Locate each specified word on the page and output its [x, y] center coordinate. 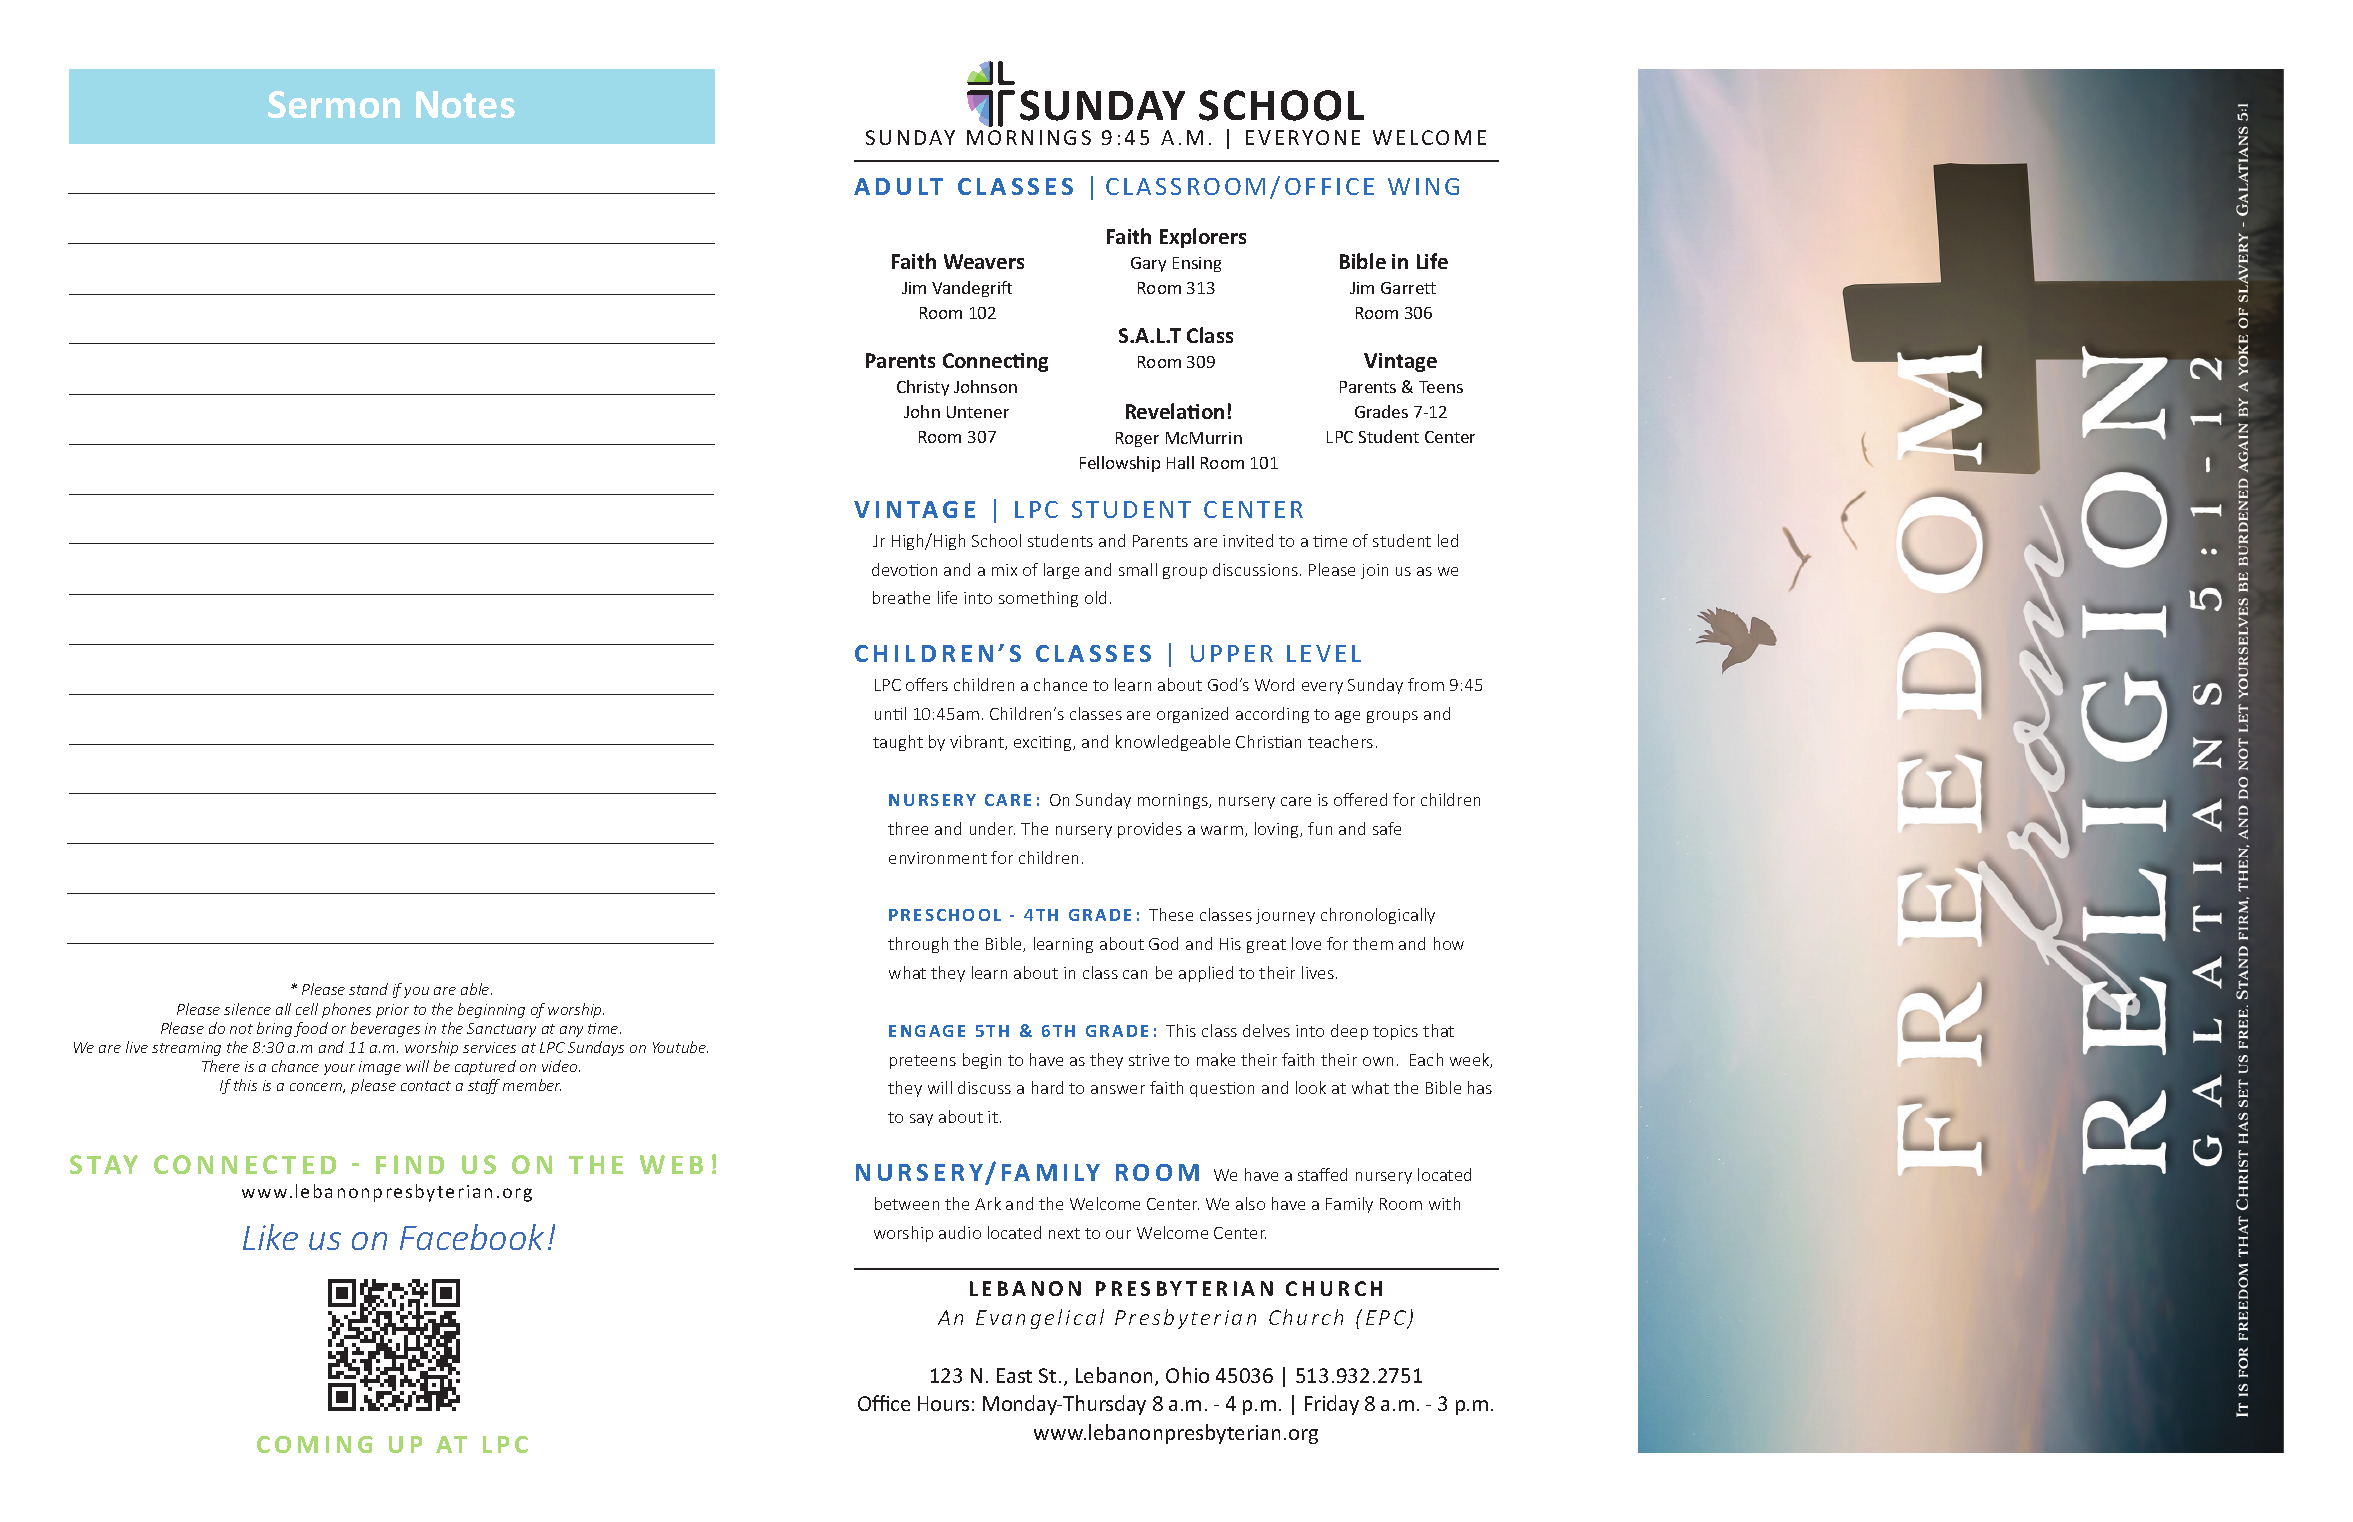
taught [898, 743]
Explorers [1203, 238]
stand [368, 989]
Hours [943, 1403]
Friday [1332, 1405]
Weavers [984, 261]
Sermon [334, 104]
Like [270, 1237]
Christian [1268, 741]
